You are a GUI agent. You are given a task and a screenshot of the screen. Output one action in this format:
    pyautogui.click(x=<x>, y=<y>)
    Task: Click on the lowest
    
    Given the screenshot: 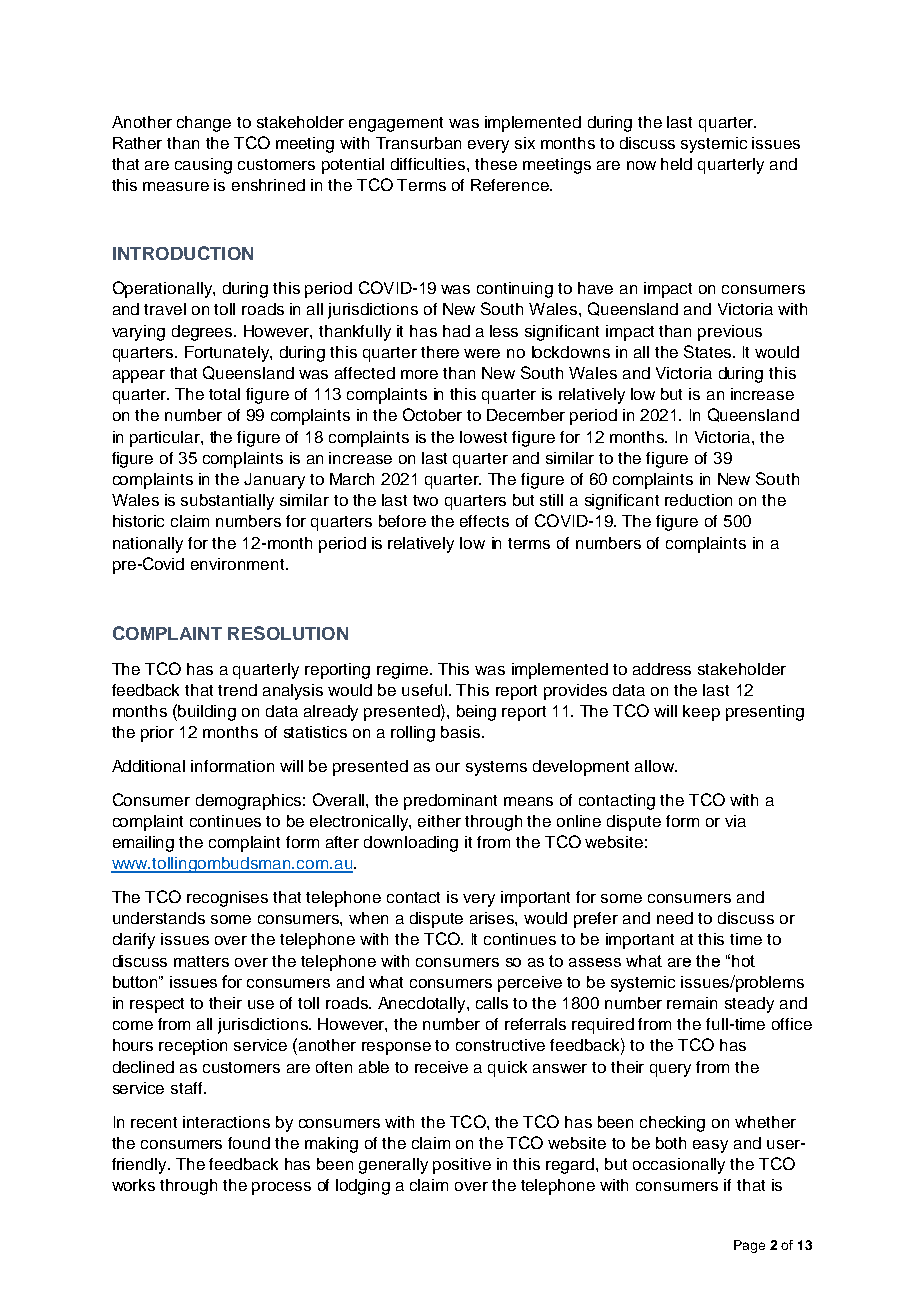 What is the action you would take?
    pyautogui.click(x=483, y=437)
